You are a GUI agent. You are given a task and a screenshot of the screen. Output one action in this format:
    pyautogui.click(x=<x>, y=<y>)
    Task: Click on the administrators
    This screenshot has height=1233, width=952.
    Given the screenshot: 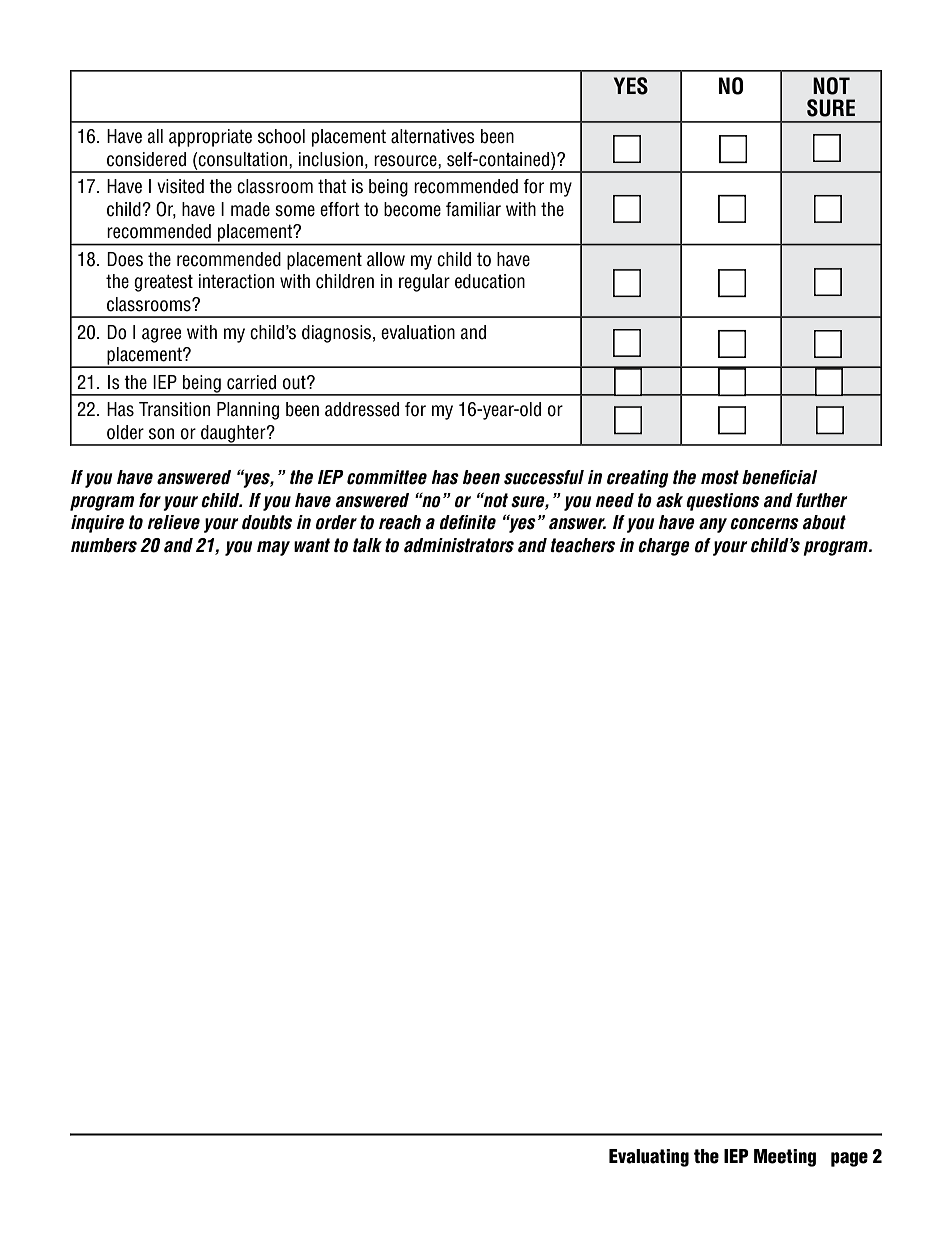 What is the action you would take?
    pyautogui.click(x=459, y=545)
